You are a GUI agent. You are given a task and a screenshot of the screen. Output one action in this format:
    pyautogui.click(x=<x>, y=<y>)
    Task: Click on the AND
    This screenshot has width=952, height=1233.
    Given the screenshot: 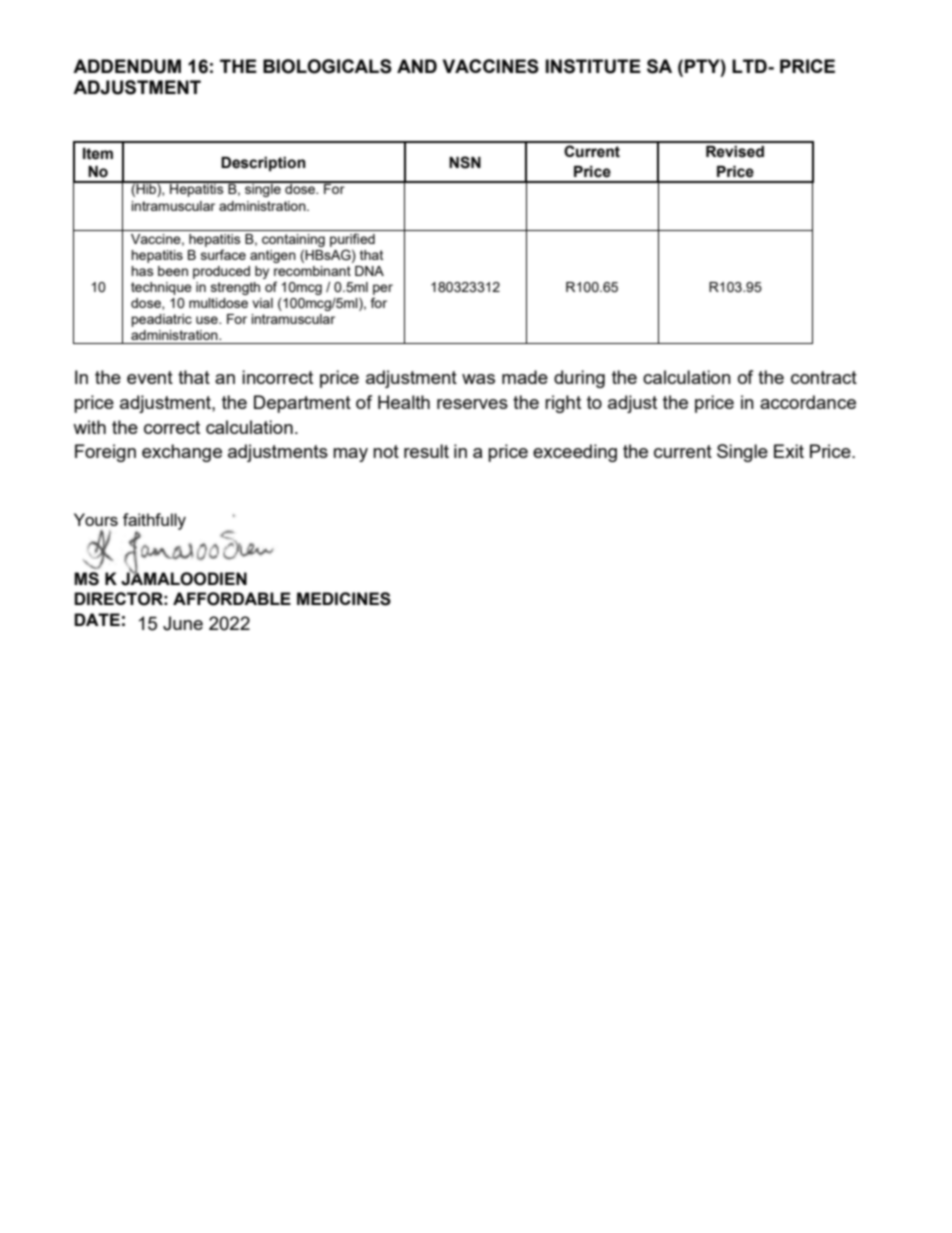 What is the action you would take?
    pyautogui.click(x=417, y=66)
